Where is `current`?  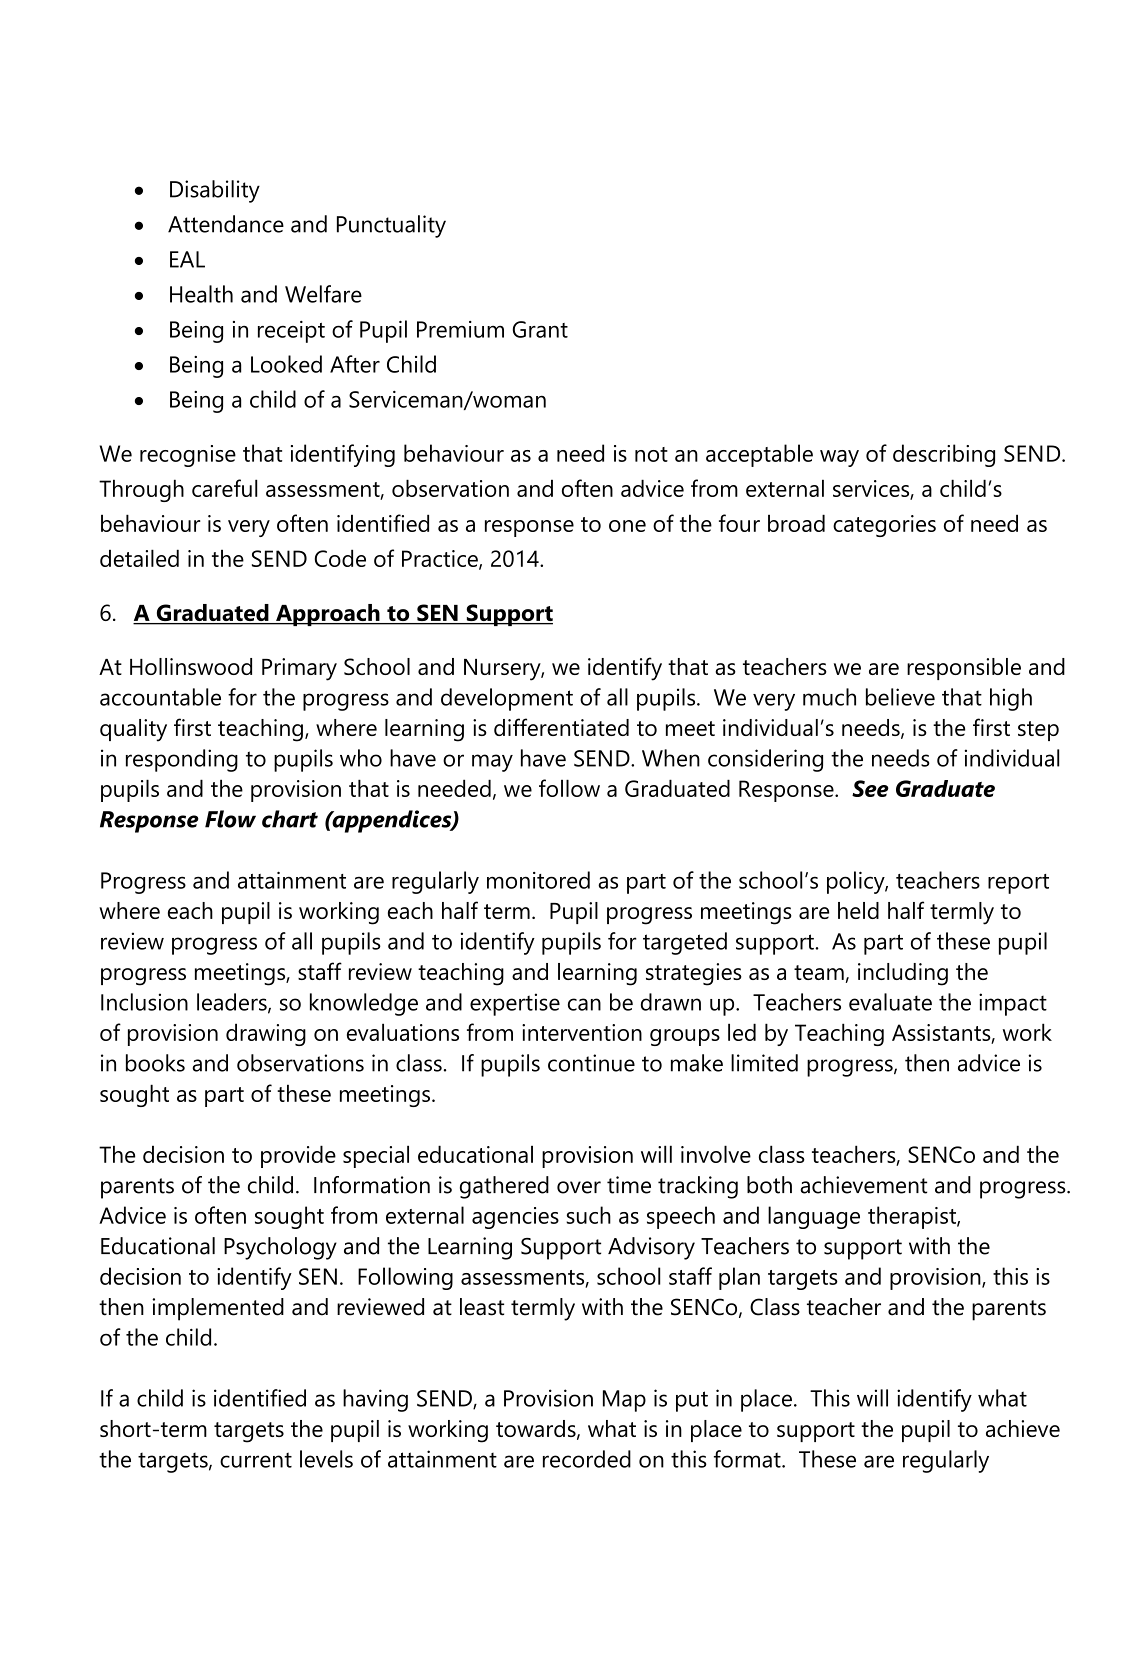
current is located at coordinates (256, 1460).
